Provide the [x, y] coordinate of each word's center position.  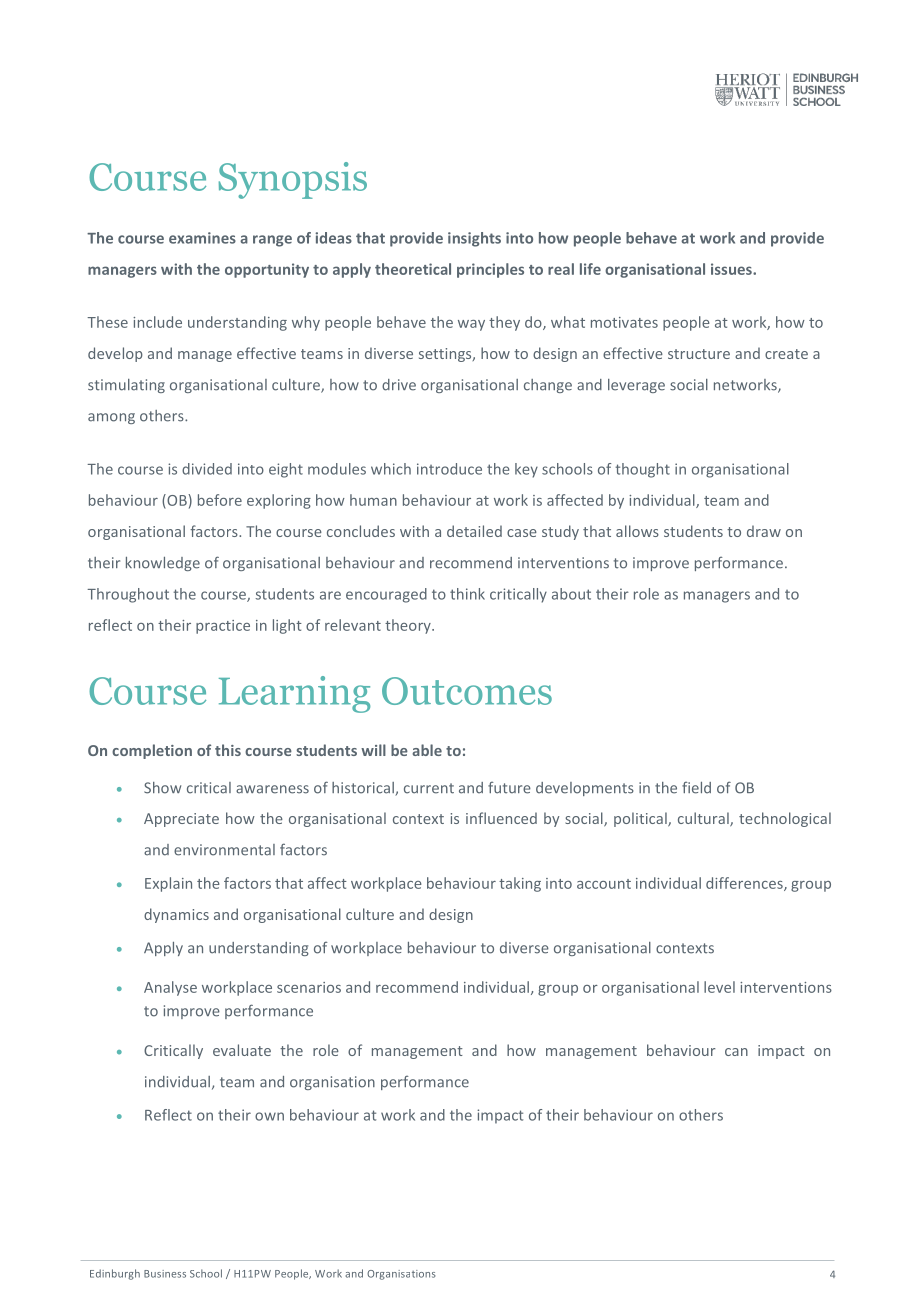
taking [520, 884]
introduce [449, 469]
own [269, 1116]
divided [207, 469]
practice [223, 627]
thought [643, 470]
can [736, 1052]
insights [474, 239]
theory [409, 626]
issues [732, 269]
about [571, 594]
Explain [168, 884]
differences [745, 884]
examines [202, 238]
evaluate [242, 1050]
